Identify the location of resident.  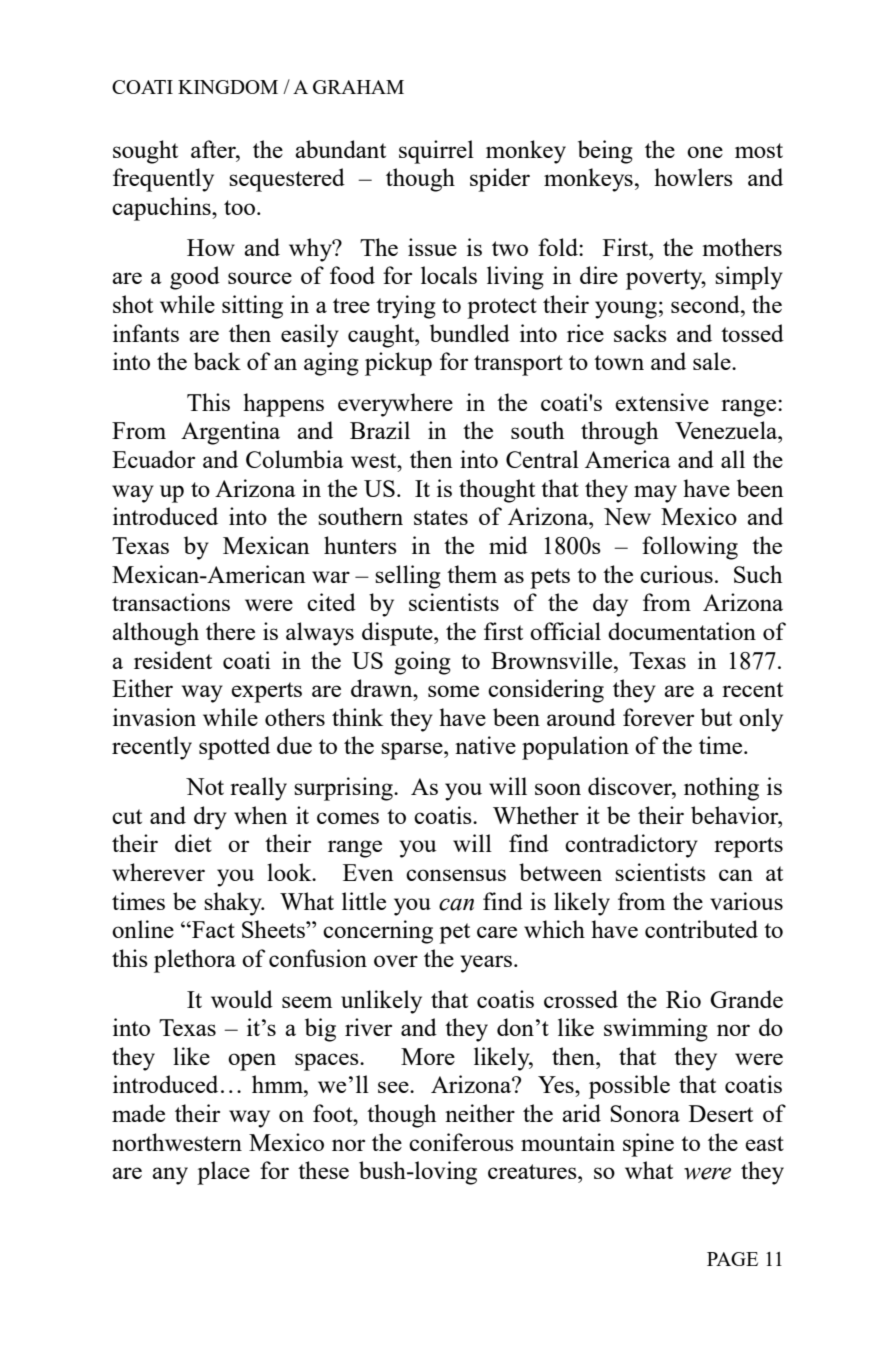
(173, 660).
